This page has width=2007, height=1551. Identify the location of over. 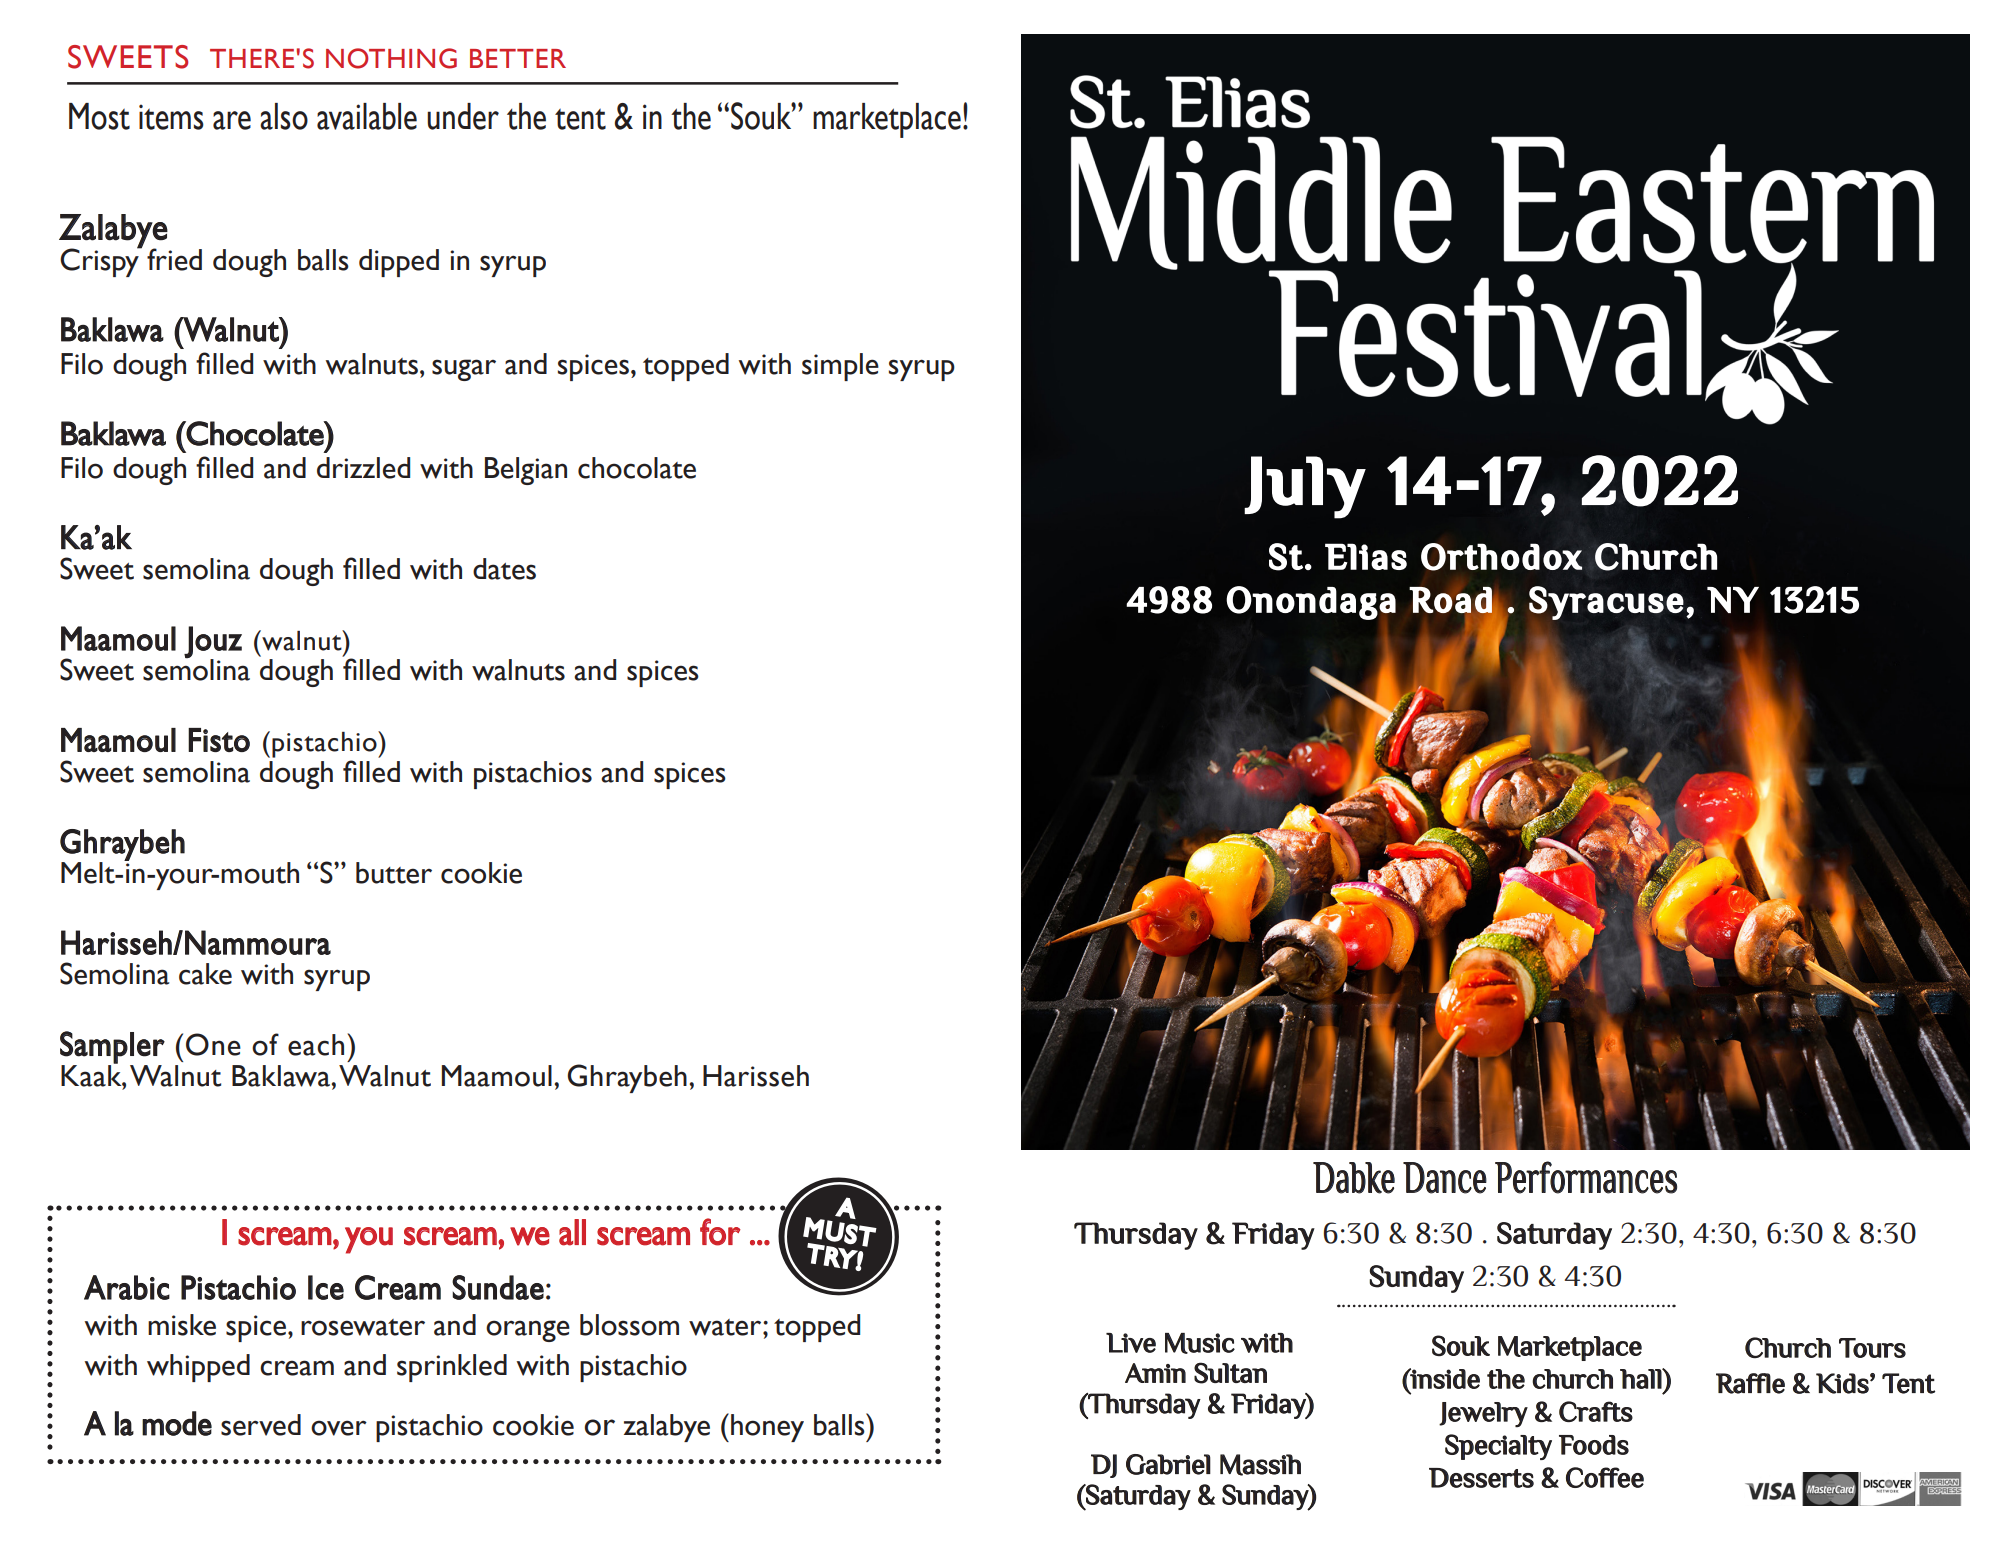
(339, 1428).
